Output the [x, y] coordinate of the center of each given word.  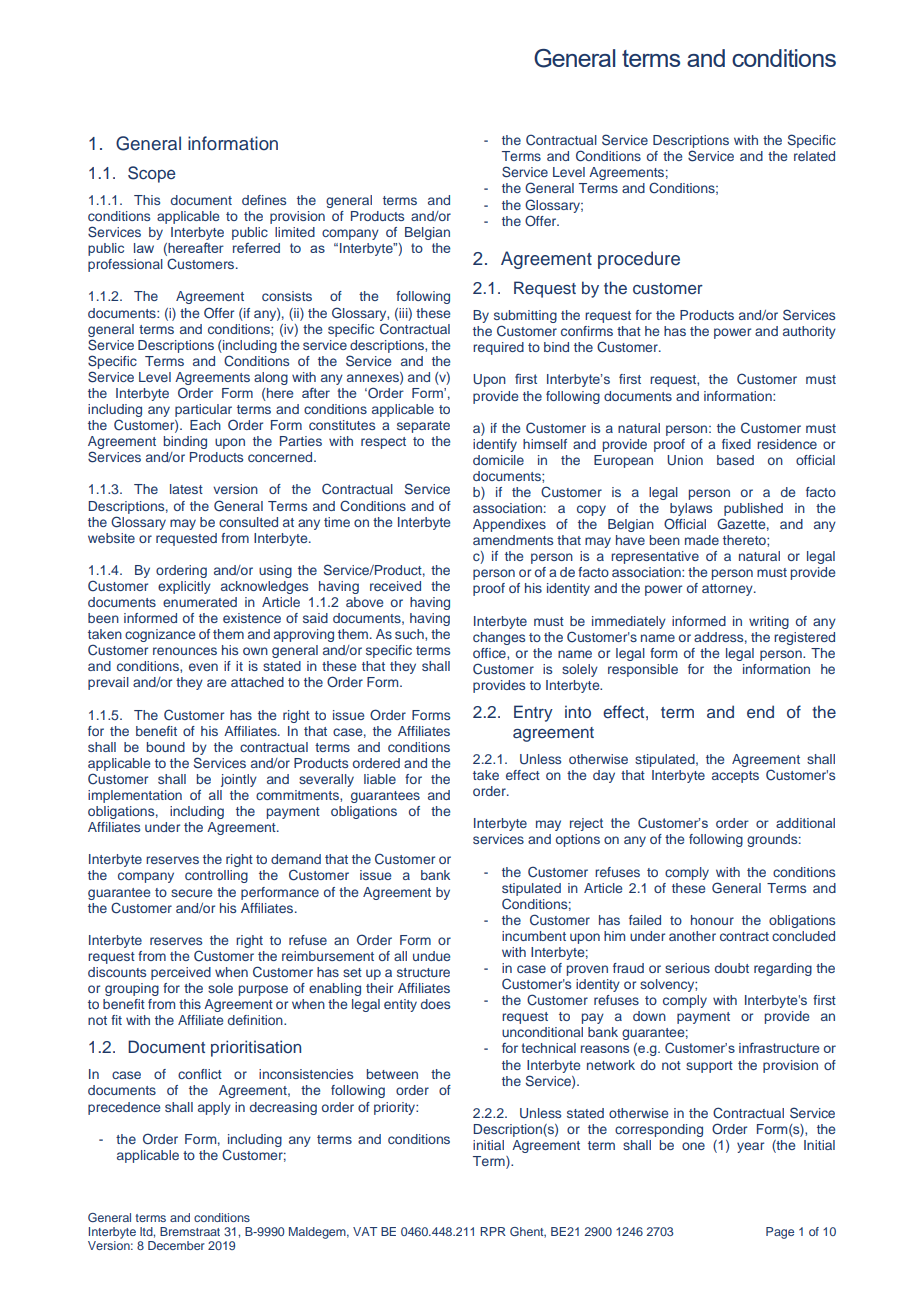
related [814, 156]
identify [495, 445]
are [216, 683]
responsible [643, 670]
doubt [732, 968]
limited [295, 232]
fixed [736, 444]
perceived [181, 973]
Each [205, 425]
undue [431, 956]
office [490, 653]
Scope [152, 174]
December [176, 1245]
